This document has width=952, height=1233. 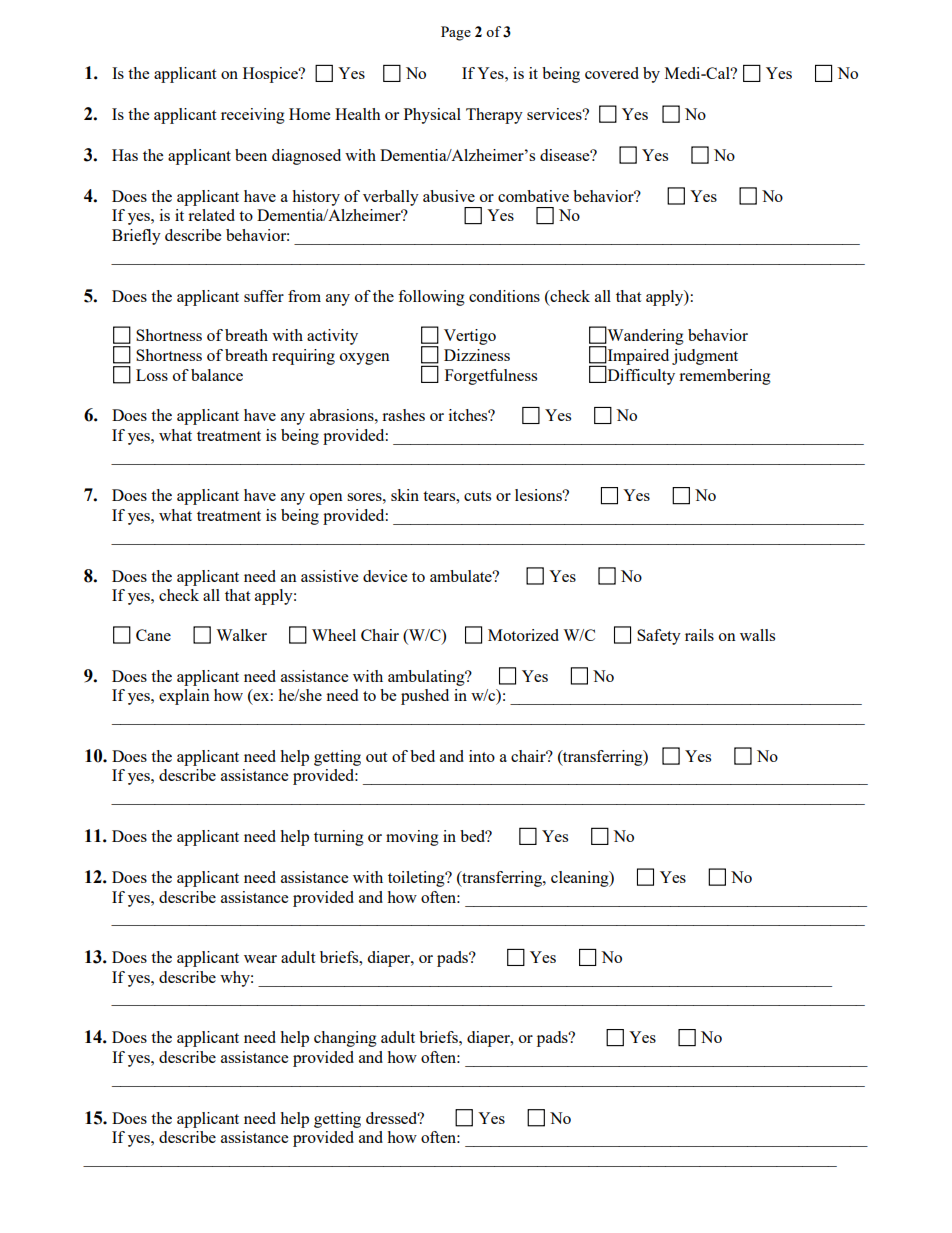 I want to click on suffer, so click(x=264, y=296).
